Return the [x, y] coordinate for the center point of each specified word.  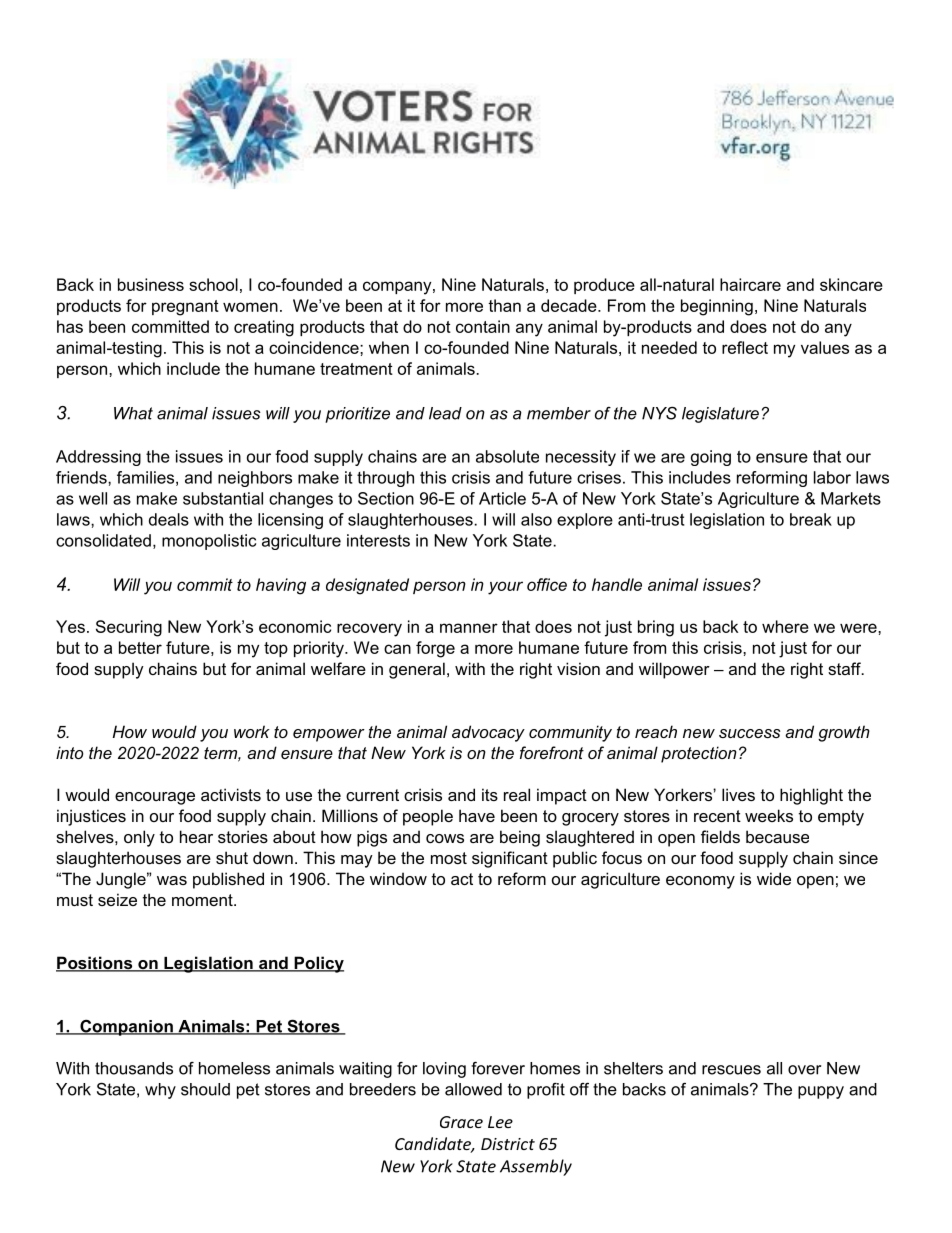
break [811, 519]
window [398, 878]
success [749, 733]
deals [169, 519]
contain [483, 326]
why [160, 1091]
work [252, 731]
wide [774, 878]
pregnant [185, 308]
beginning [717, 307]
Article [502, 498]
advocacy [488, 733]
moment [203, 900]
